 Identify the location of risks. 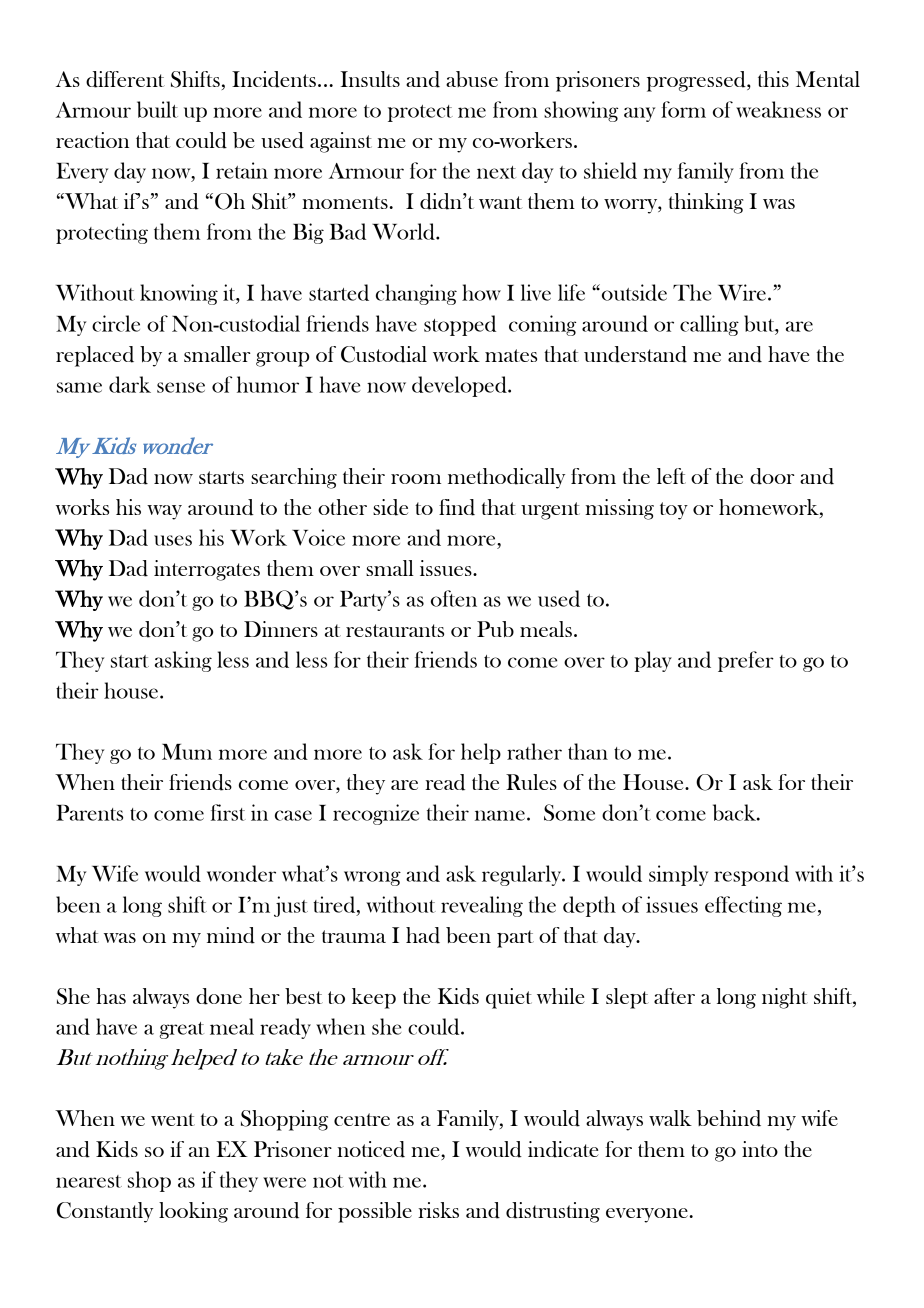
(438, 1210).
